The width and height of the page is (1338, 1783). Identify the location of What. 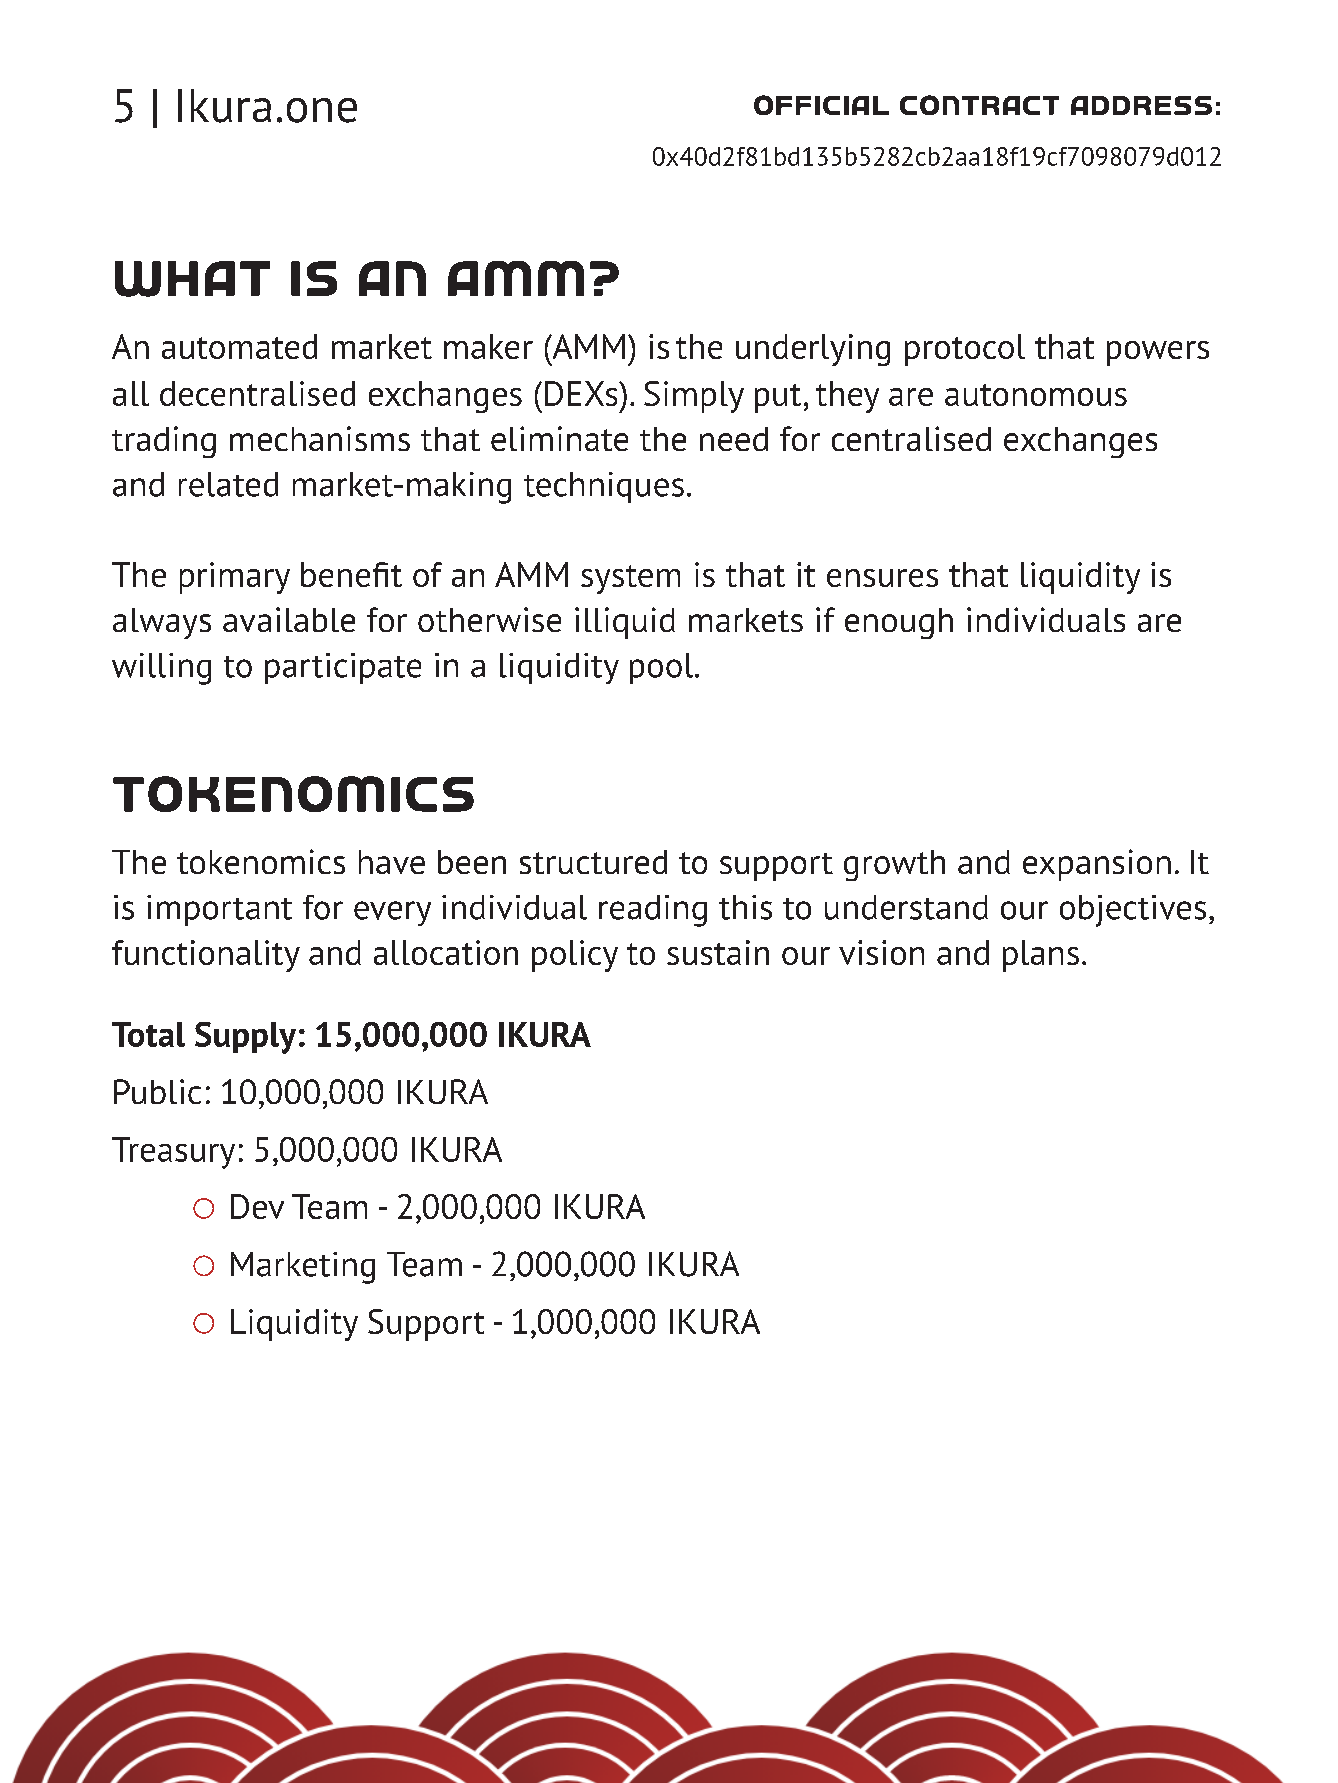
(192, 279).
